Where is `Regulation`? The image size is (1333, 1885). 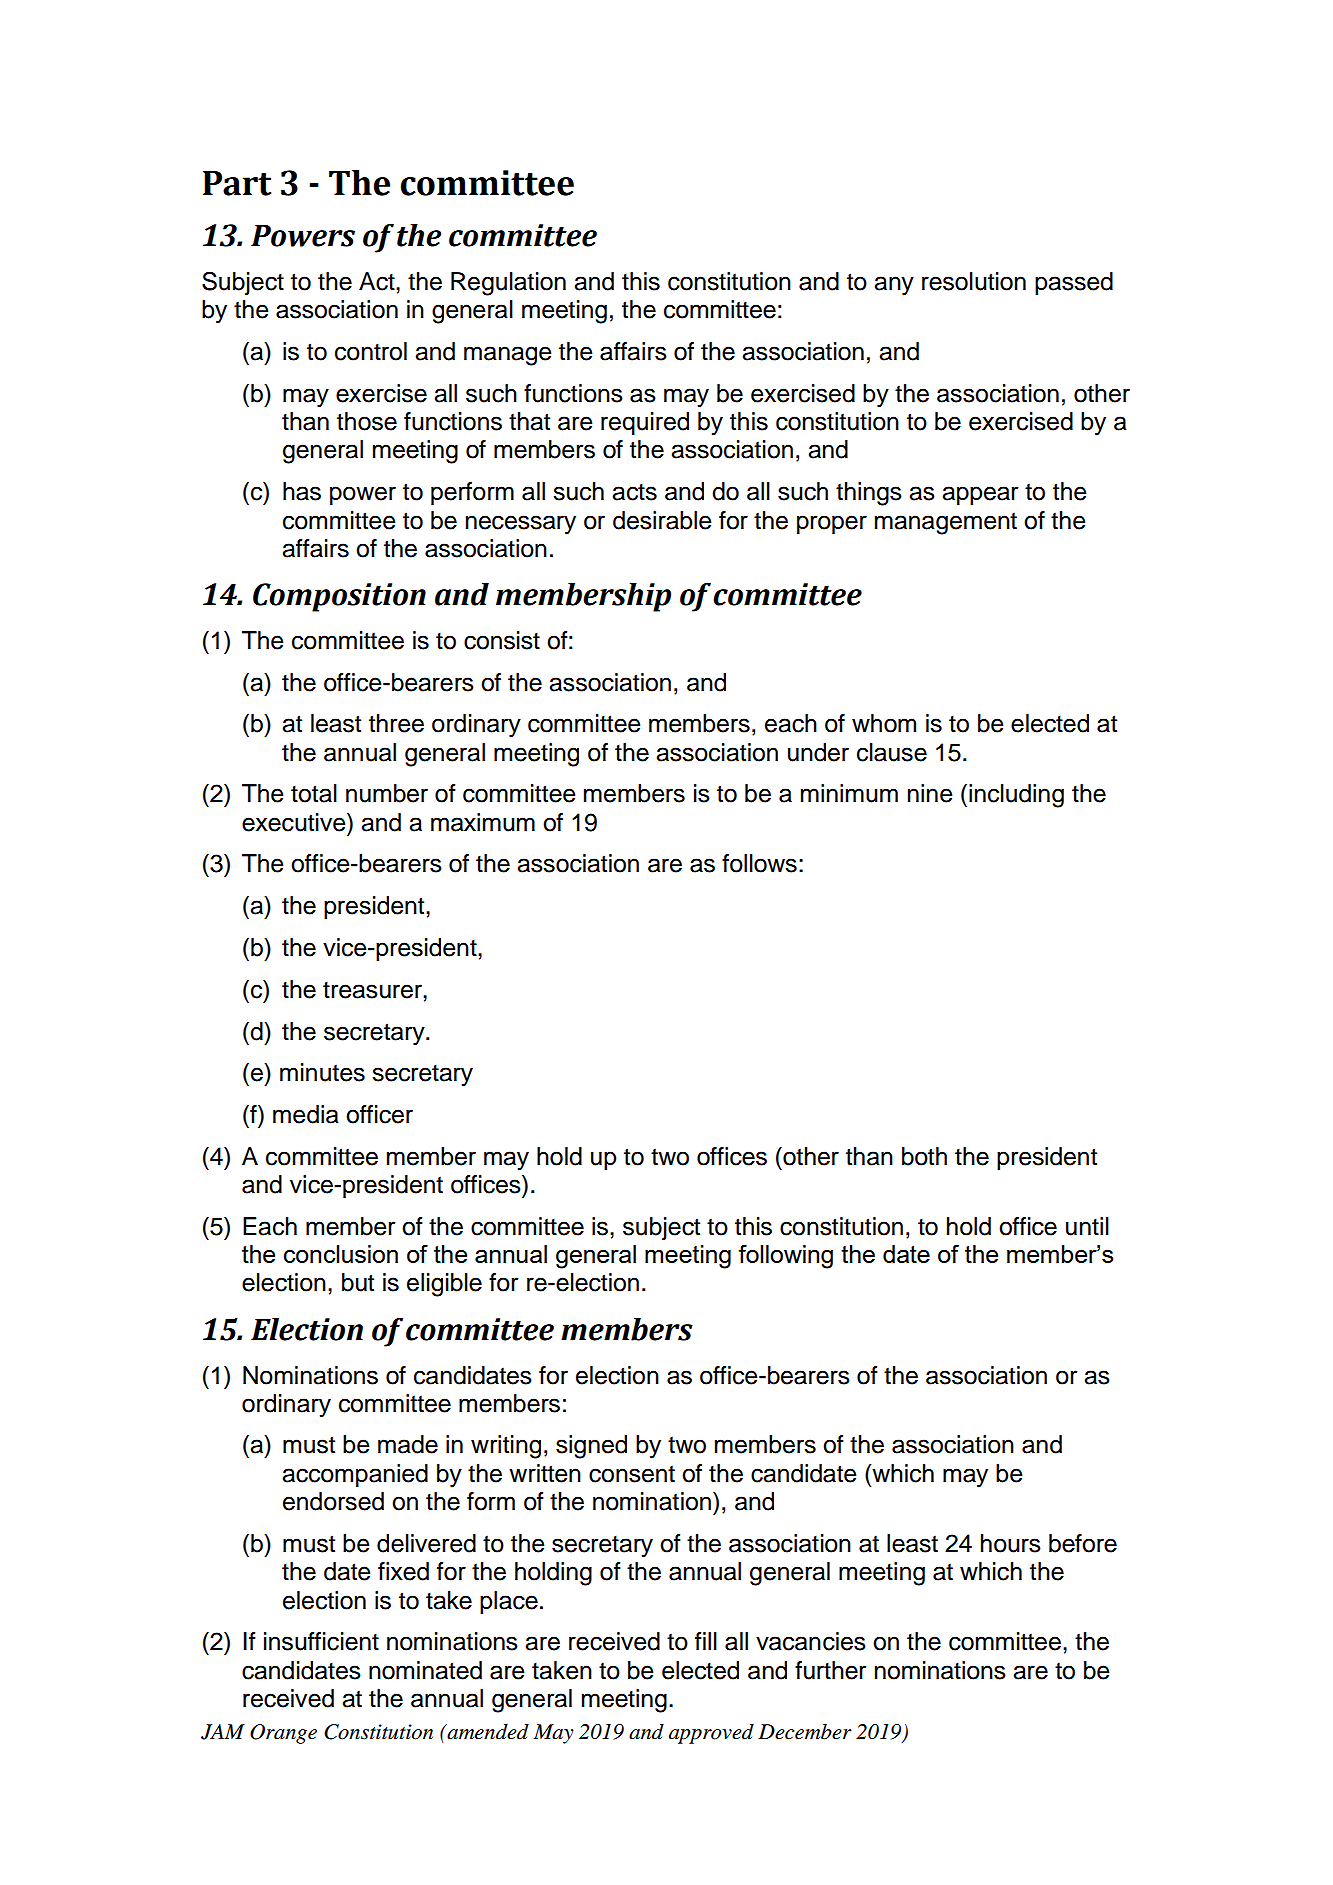
Regulation is located at coordinates (508, 284).
